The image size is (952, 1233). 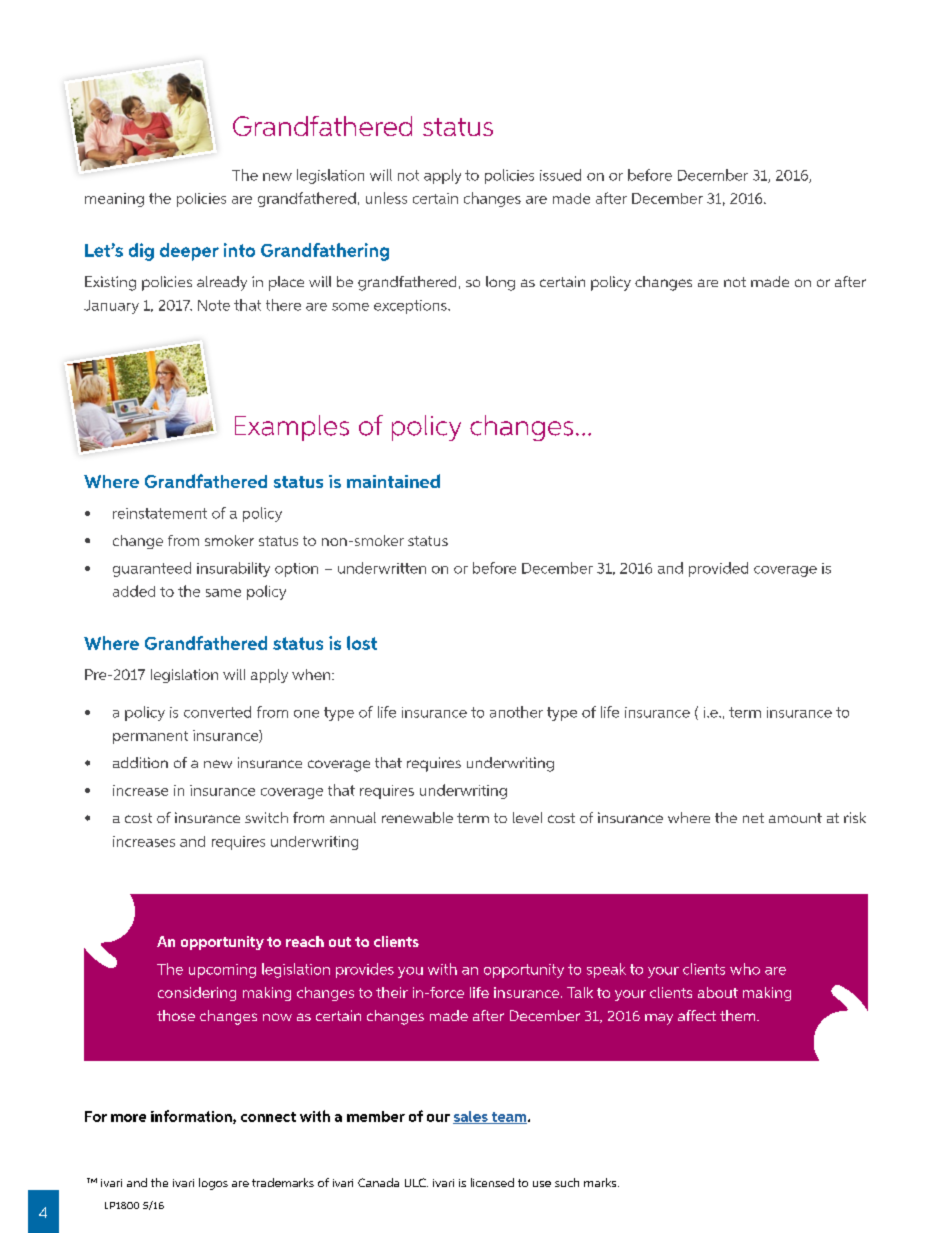 What do you see at coordinates (222, 971) in the image?
I see `upcoming` at bounding box center [222, 971].
